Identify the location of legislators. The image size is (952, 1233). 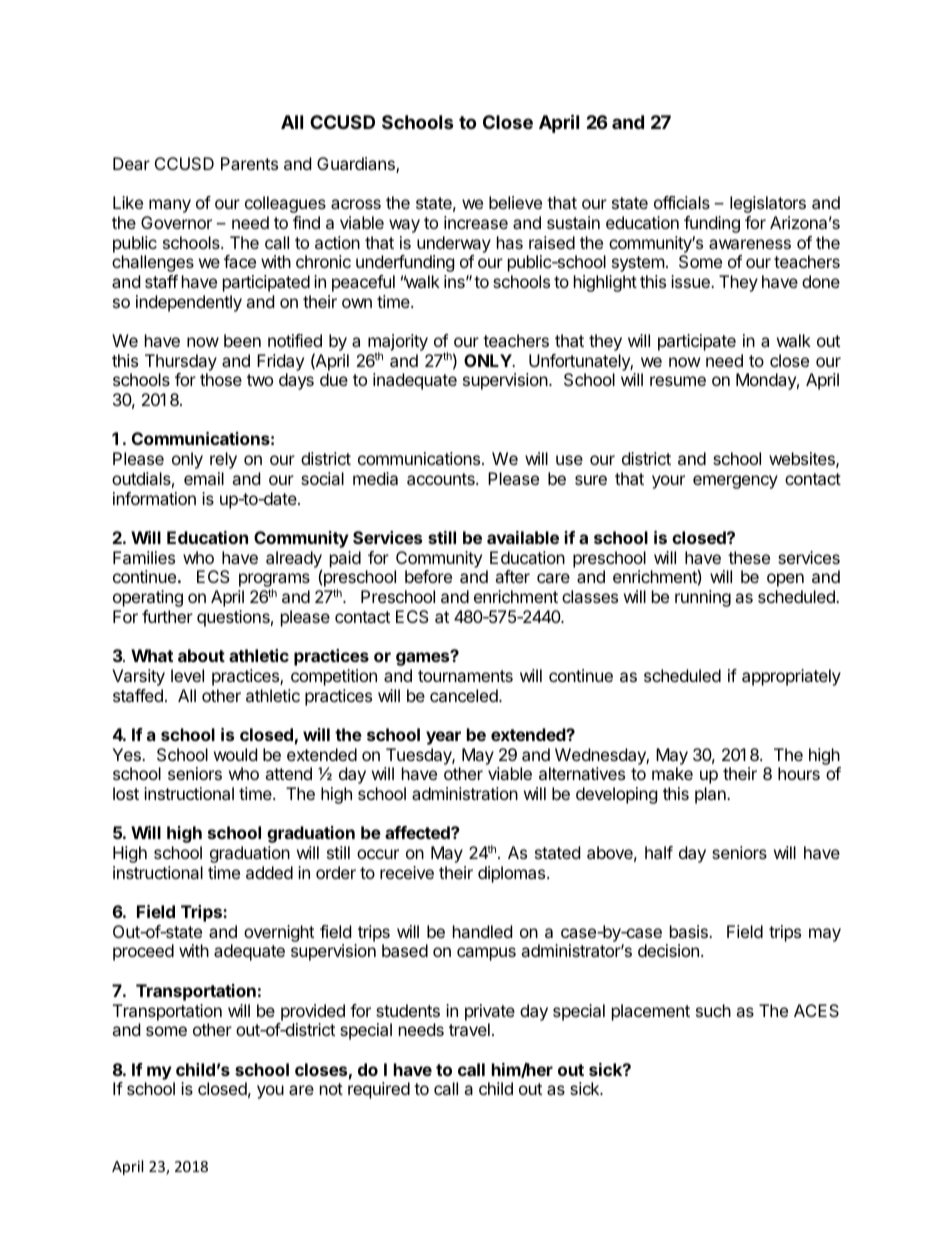
(768, 204).
